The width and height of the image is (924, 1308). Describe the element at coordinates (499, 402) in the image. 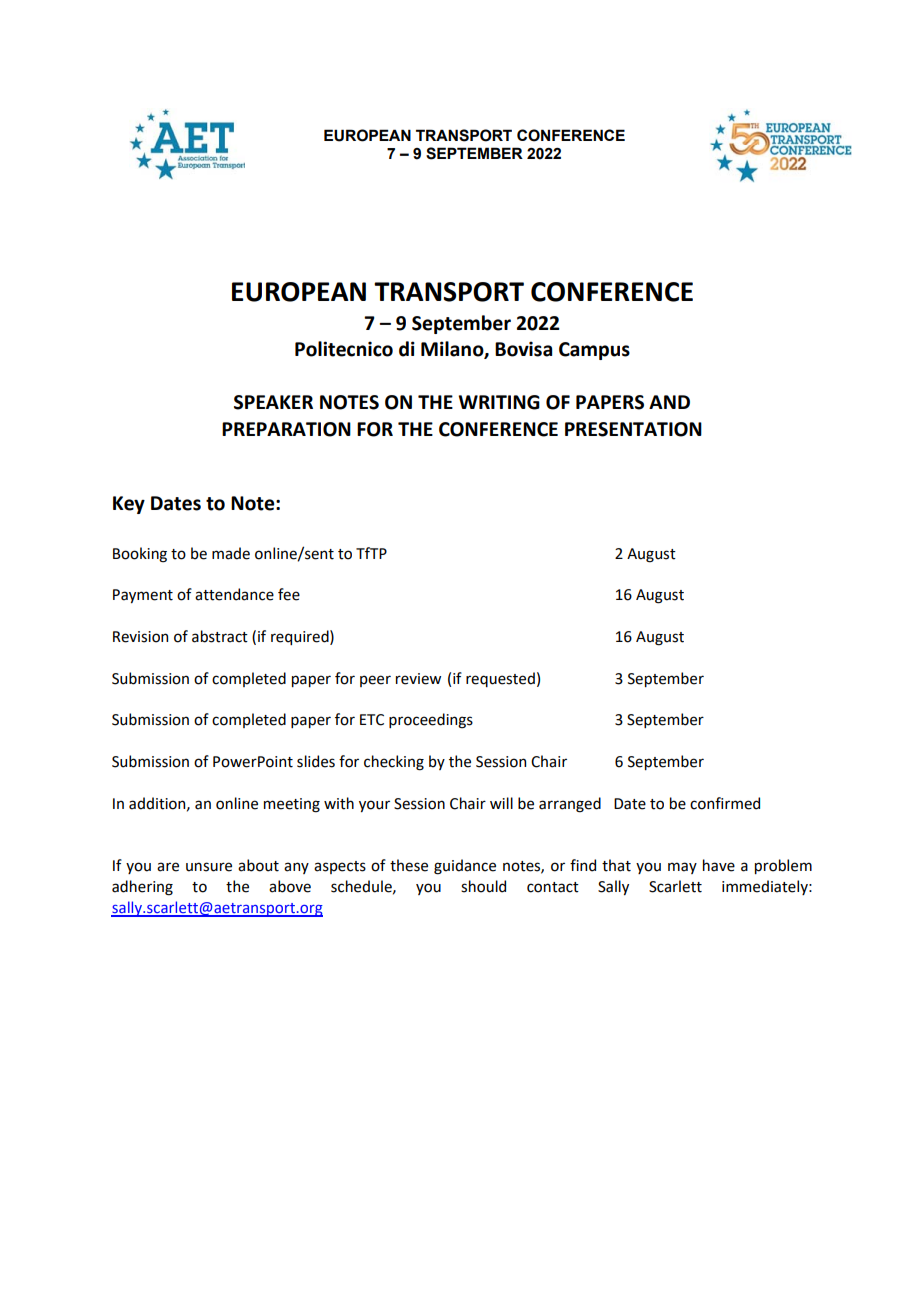

I see `WRITING` at that location.
